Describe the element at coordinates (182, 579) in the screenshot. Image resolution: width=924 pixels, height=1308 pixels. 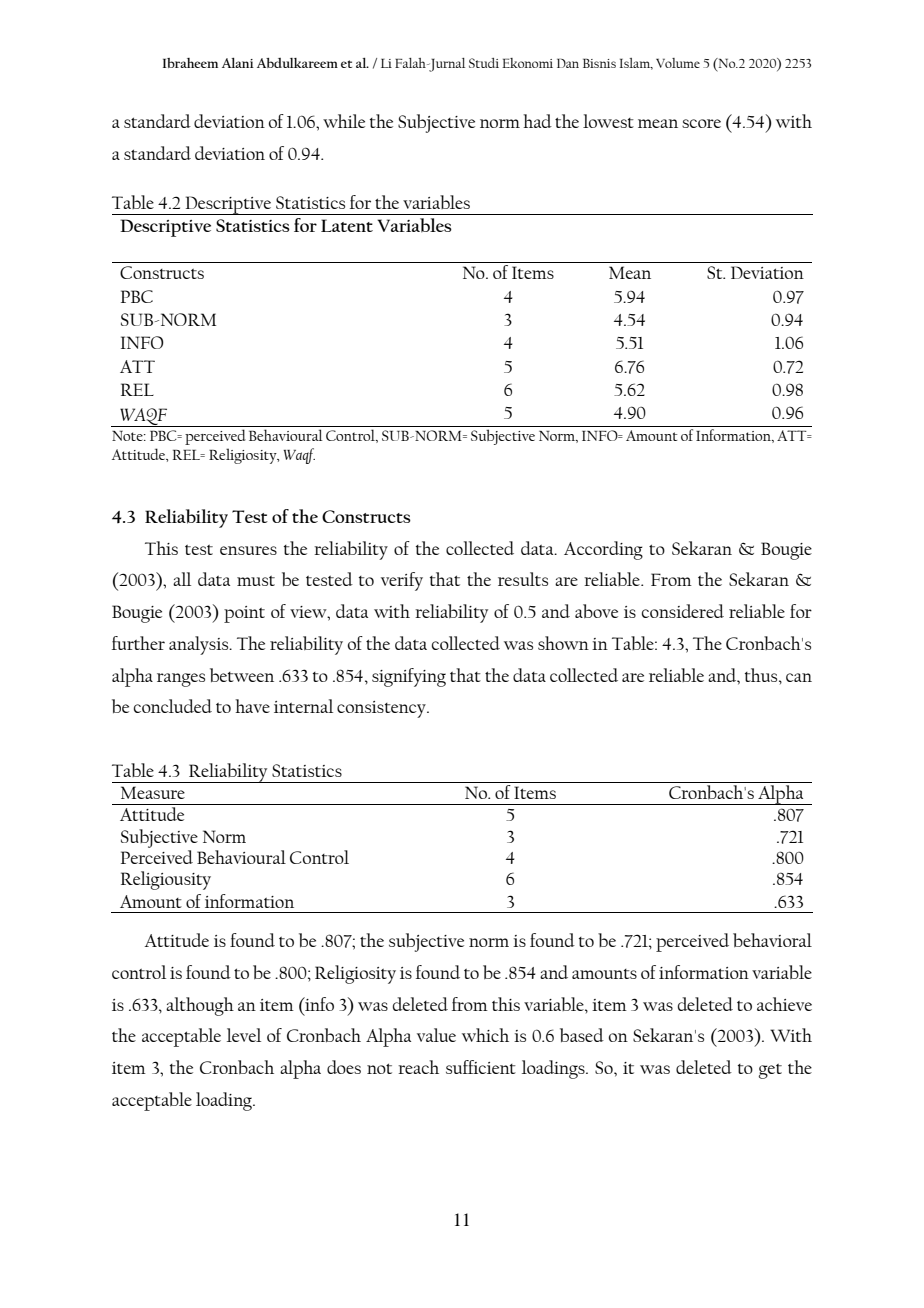
I see `all` at that location.
